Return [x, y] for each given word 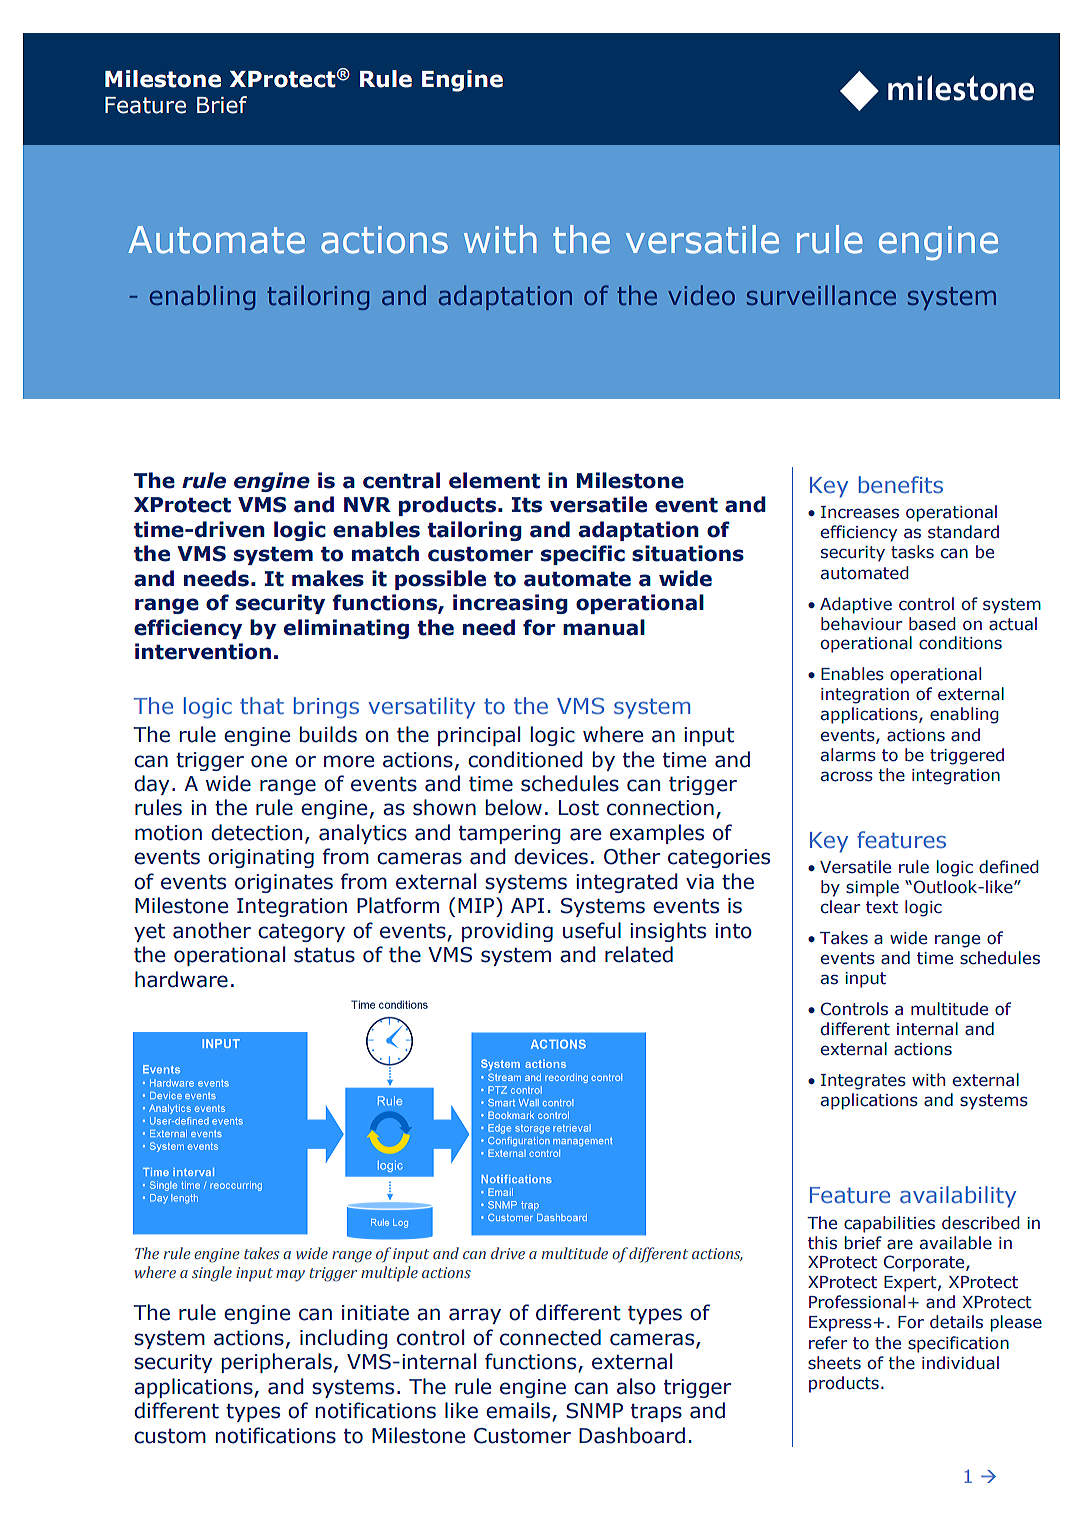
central [401, 480]
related [639, 954]
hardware [181, 979]
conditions [960, 643]
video [701, 295]
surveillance [821, 295]
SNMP [594, 1411]
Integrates [863, 1082]
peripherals [277, 1363]
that [262, 705]
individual [960, 1363]
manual [604, 627]
